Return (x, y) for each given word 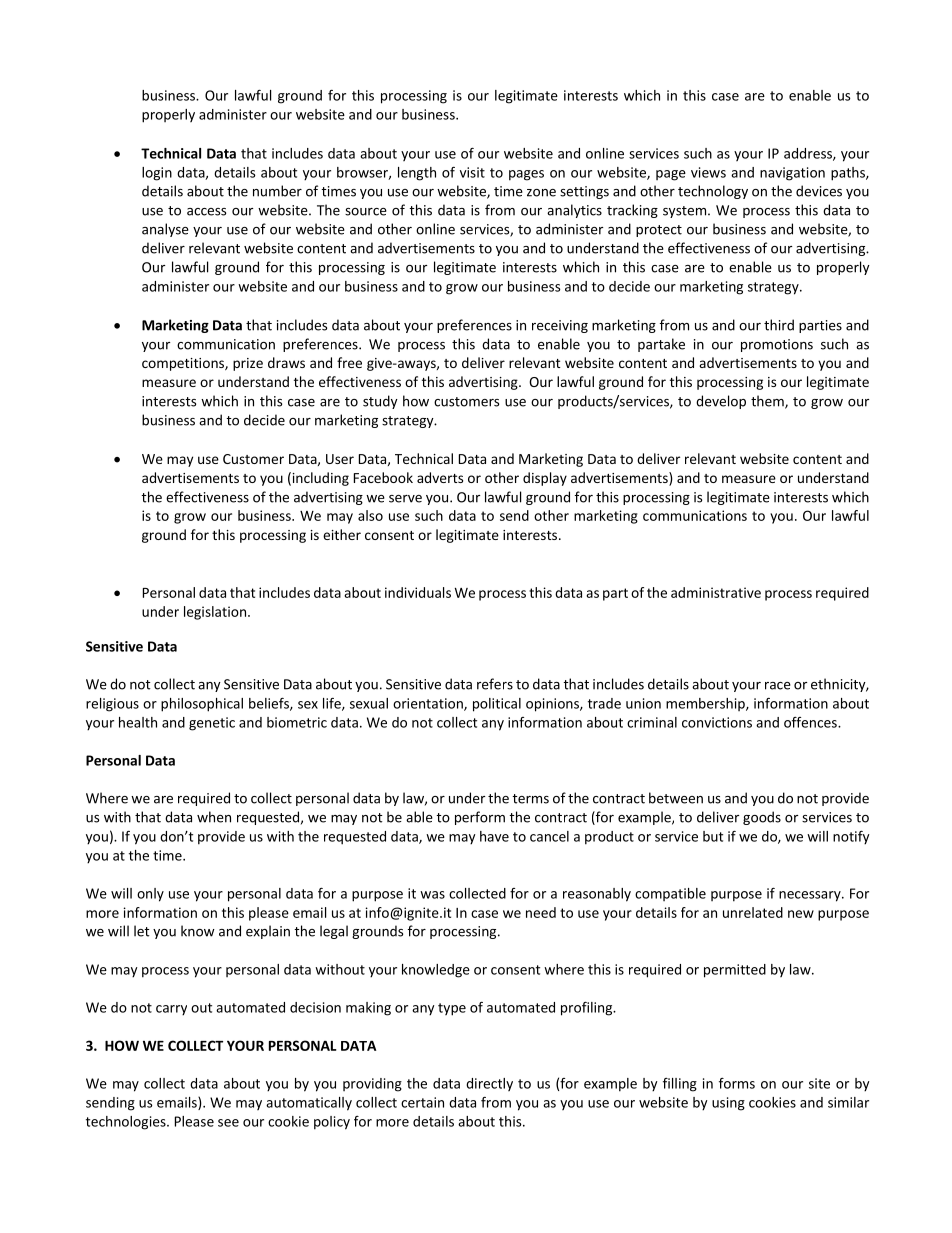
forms (737, 1083)
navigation (792, 174)
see (228, 1123)
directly (489, 1084)
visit (472, 172)
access (206, 212)
